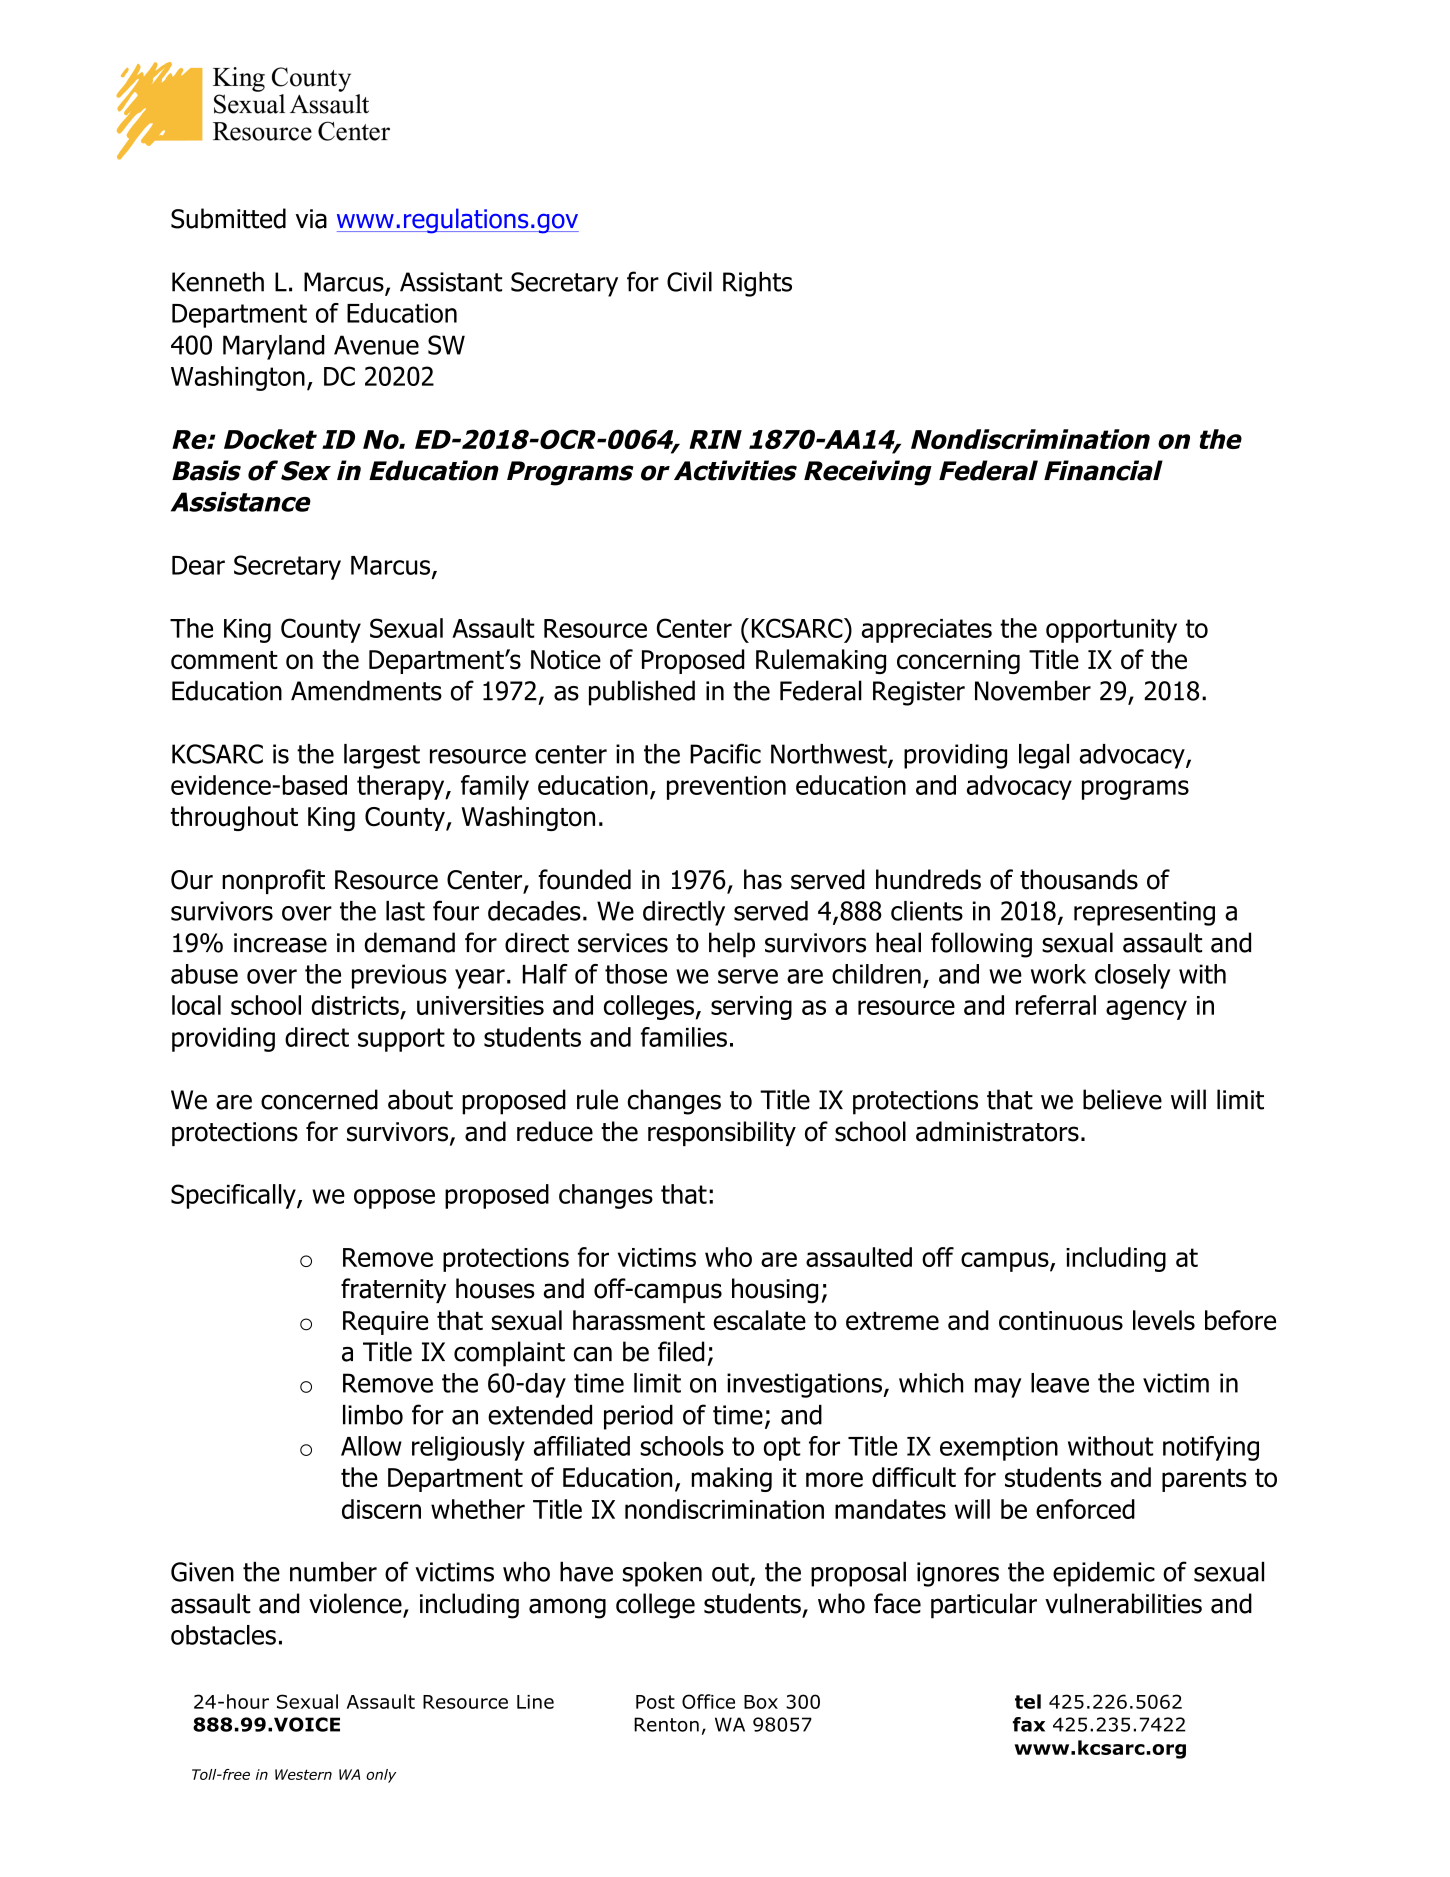  Describe the element at coordinates (355, 1005) in the screenshot. I see `districts` at that location.
